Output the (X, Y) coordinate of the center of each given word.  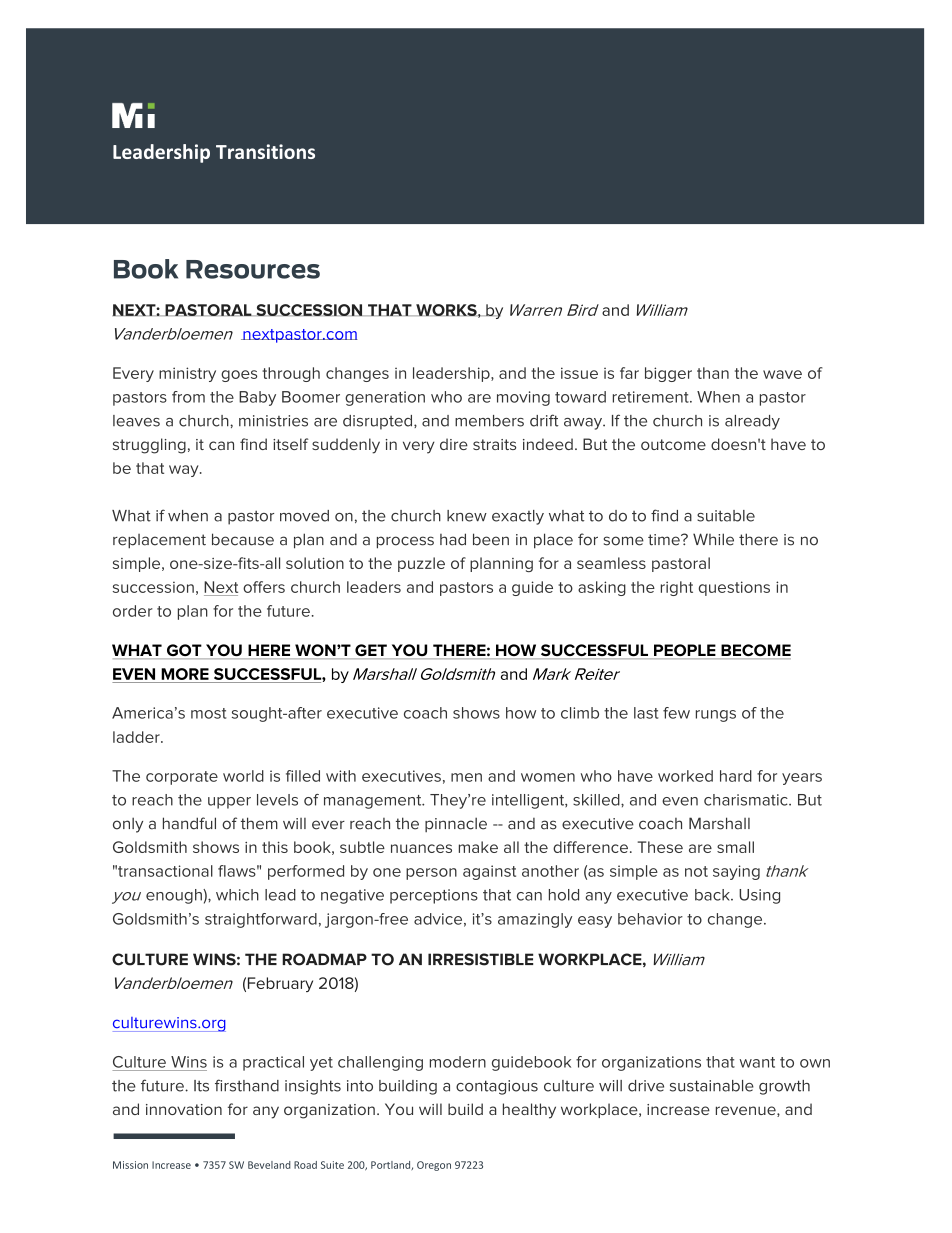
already (752, 422)
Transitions (265, 151)
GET (371, 651)
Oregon (434, 1166)
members (489, 421)
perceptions (434, 896)
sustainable (712, 1086)
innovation (184, 1109)
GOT (184, 651)
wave (782, 374)
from (188, 397)
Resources (253, 269)
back (713, 895)
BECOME (755, 651)
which (237, 895)
